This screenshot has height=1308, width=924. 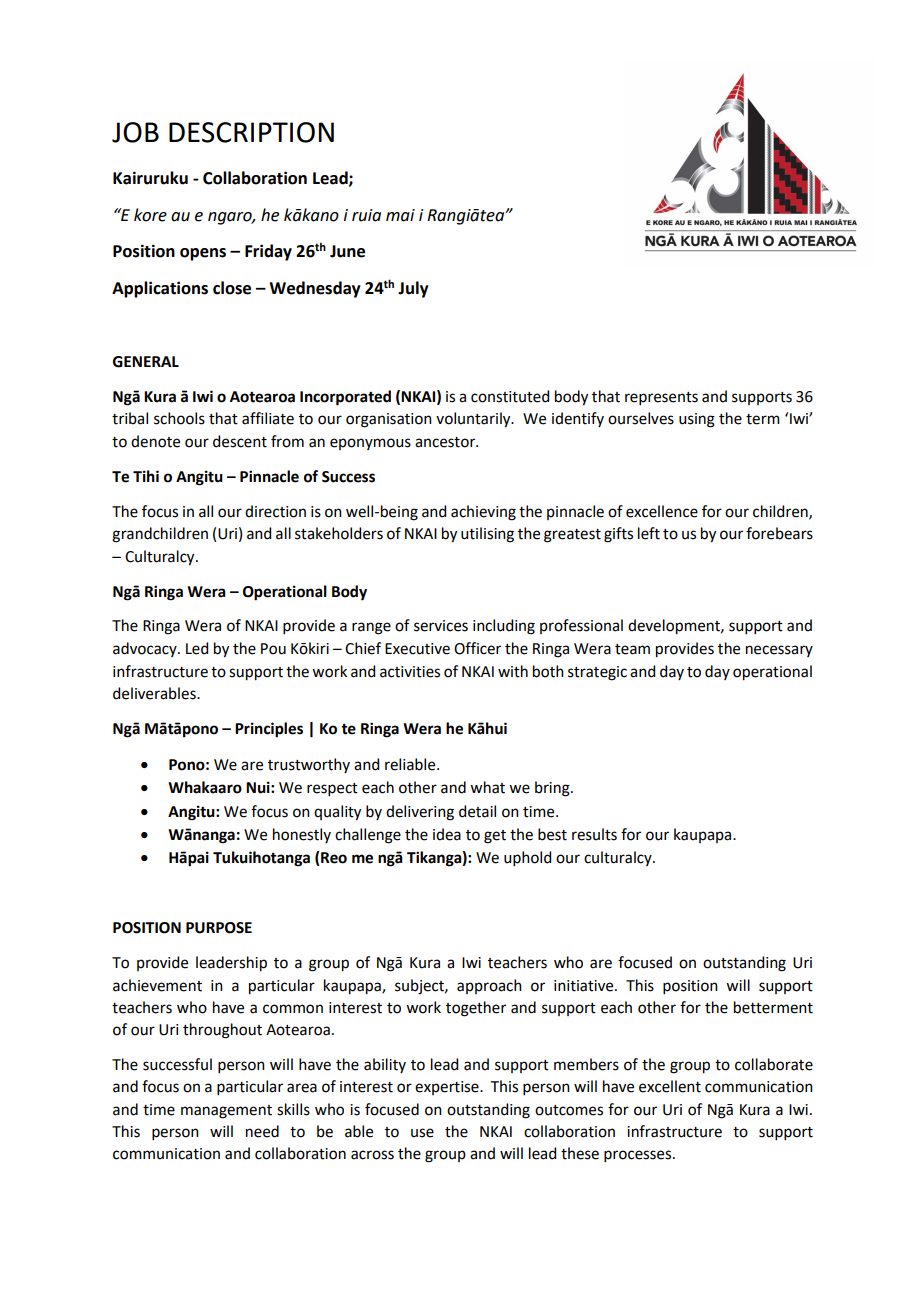 What do you see at coordinates (448, 1088) in the screenshot?
I see `expertise` at bounding box center [448, 1088].
